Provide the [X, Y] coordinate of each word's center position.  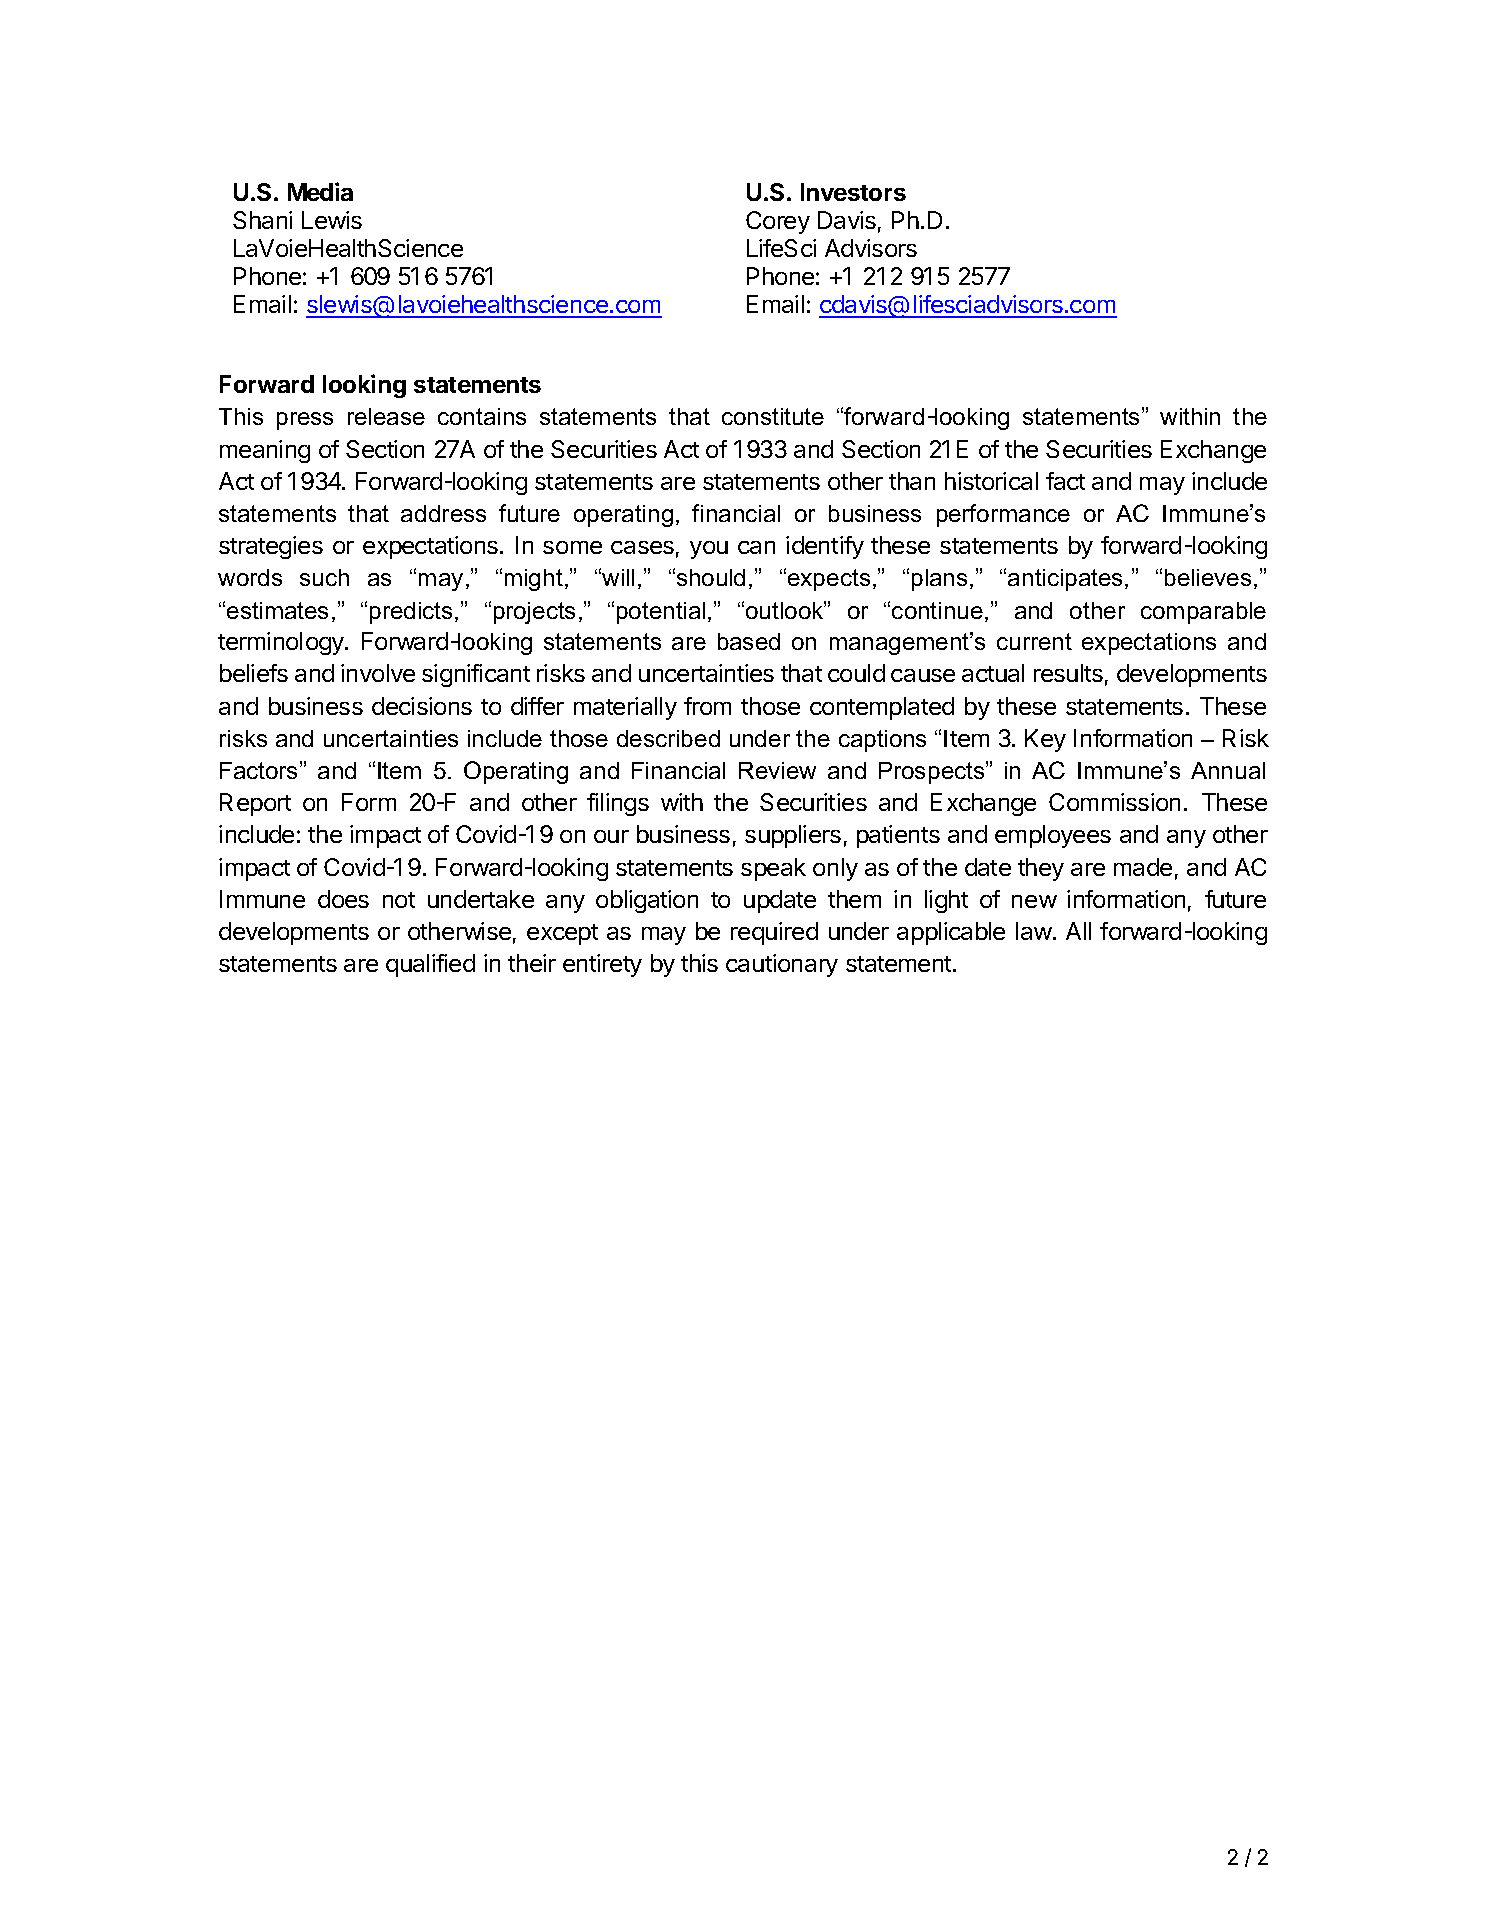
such [324, 577]
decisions [422, 706]
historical [991, 481]
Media [320, 191]
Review [777, 770]
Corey [778, 222]
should [711, 577]
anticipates [1065, 580]
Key [1045, 740]
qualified [430, 965]
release [386, 416]
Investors [853, 192]
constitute [773, 416]
